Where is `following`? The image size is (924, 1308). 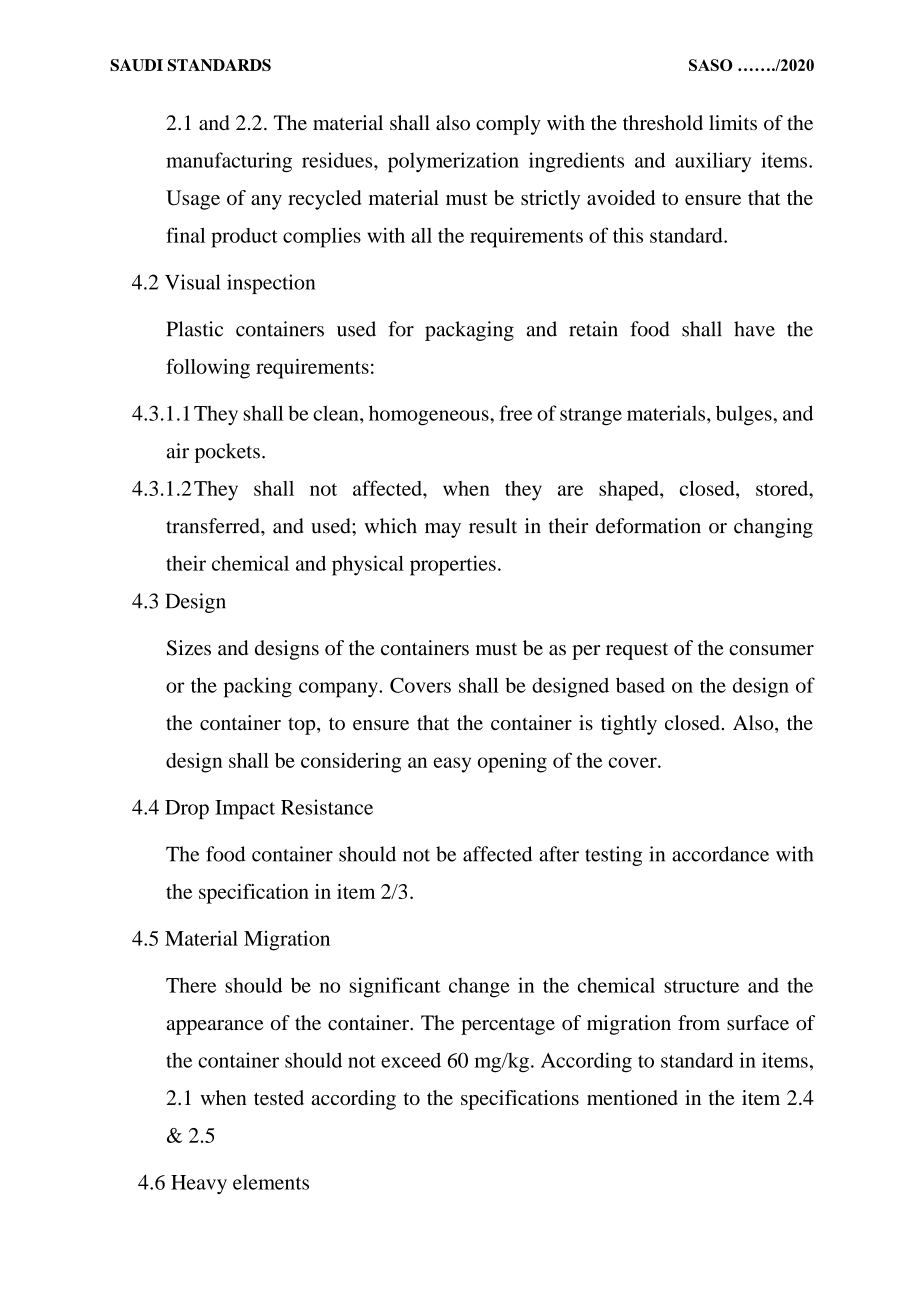 following is located at coordinates (208, 369).
